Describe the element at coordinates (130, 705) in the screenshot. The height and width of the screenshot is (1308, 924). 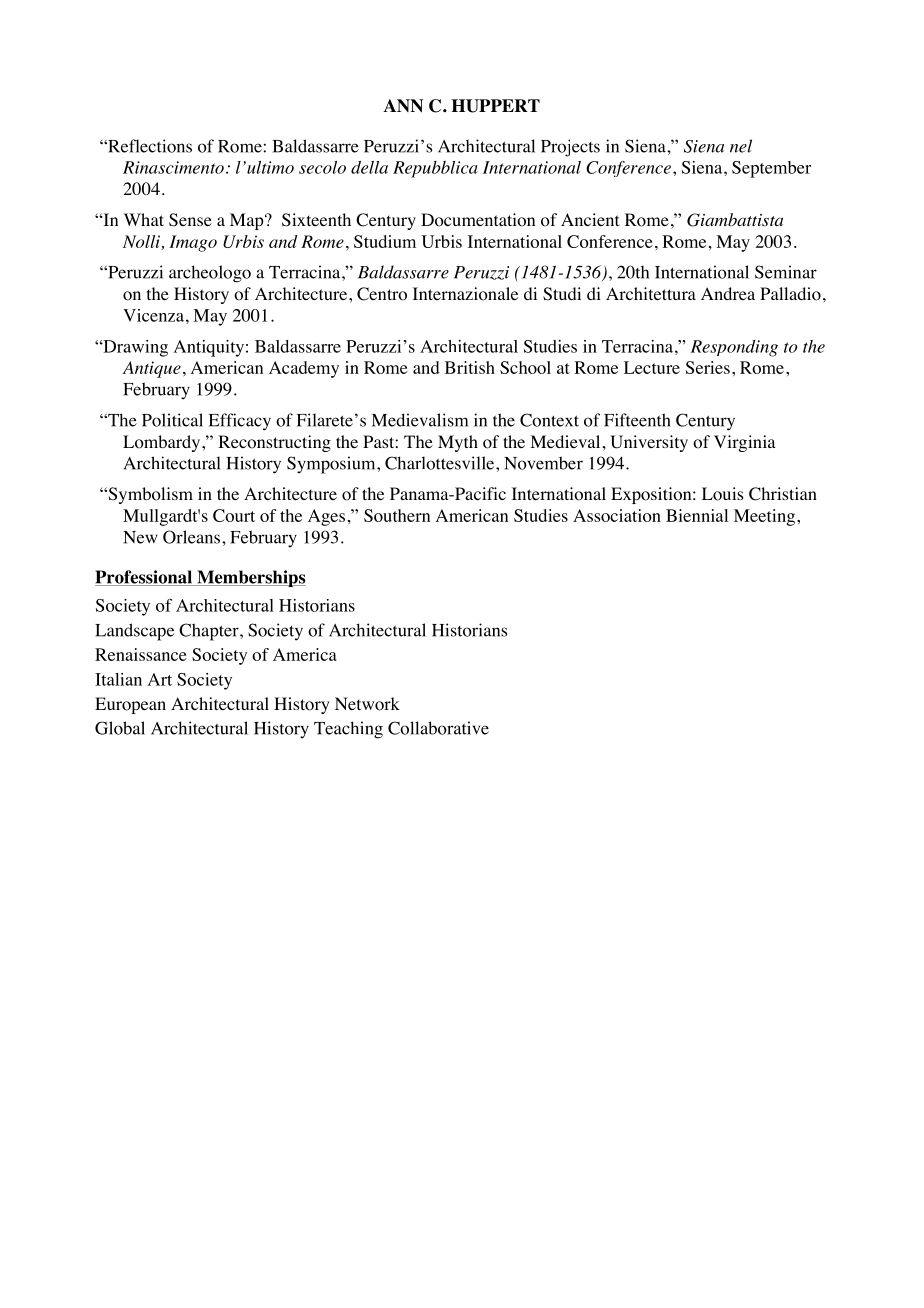
I see `European` at that location.
